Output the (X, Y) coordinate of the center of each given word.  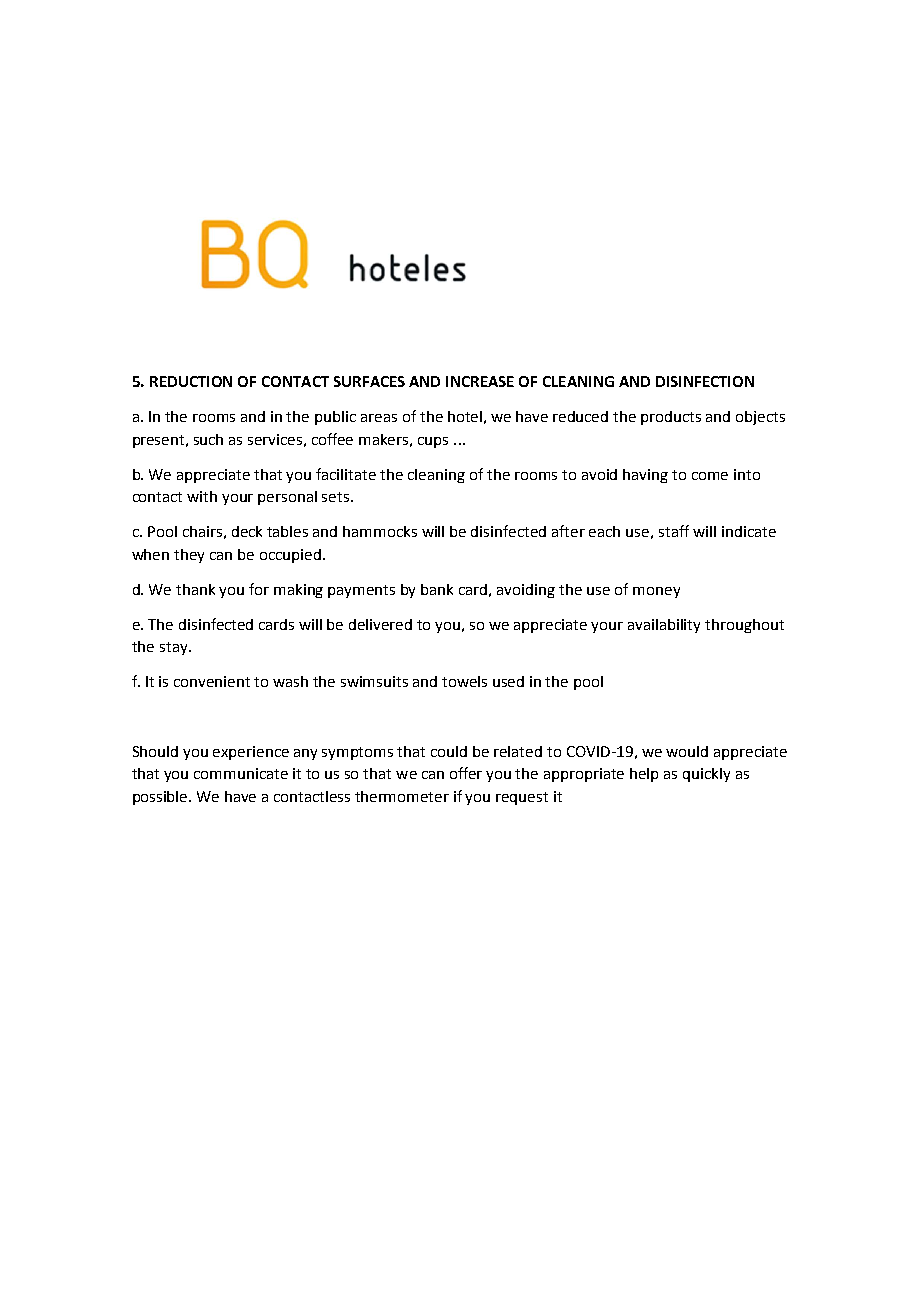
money (656, 592)
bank (437, 589)
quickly (706, 775)
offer (466, 773)
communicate (241, 773)
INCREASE (480, 381)
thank (195, 589)
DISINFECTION (705, 381)
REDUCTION (191, 381)
